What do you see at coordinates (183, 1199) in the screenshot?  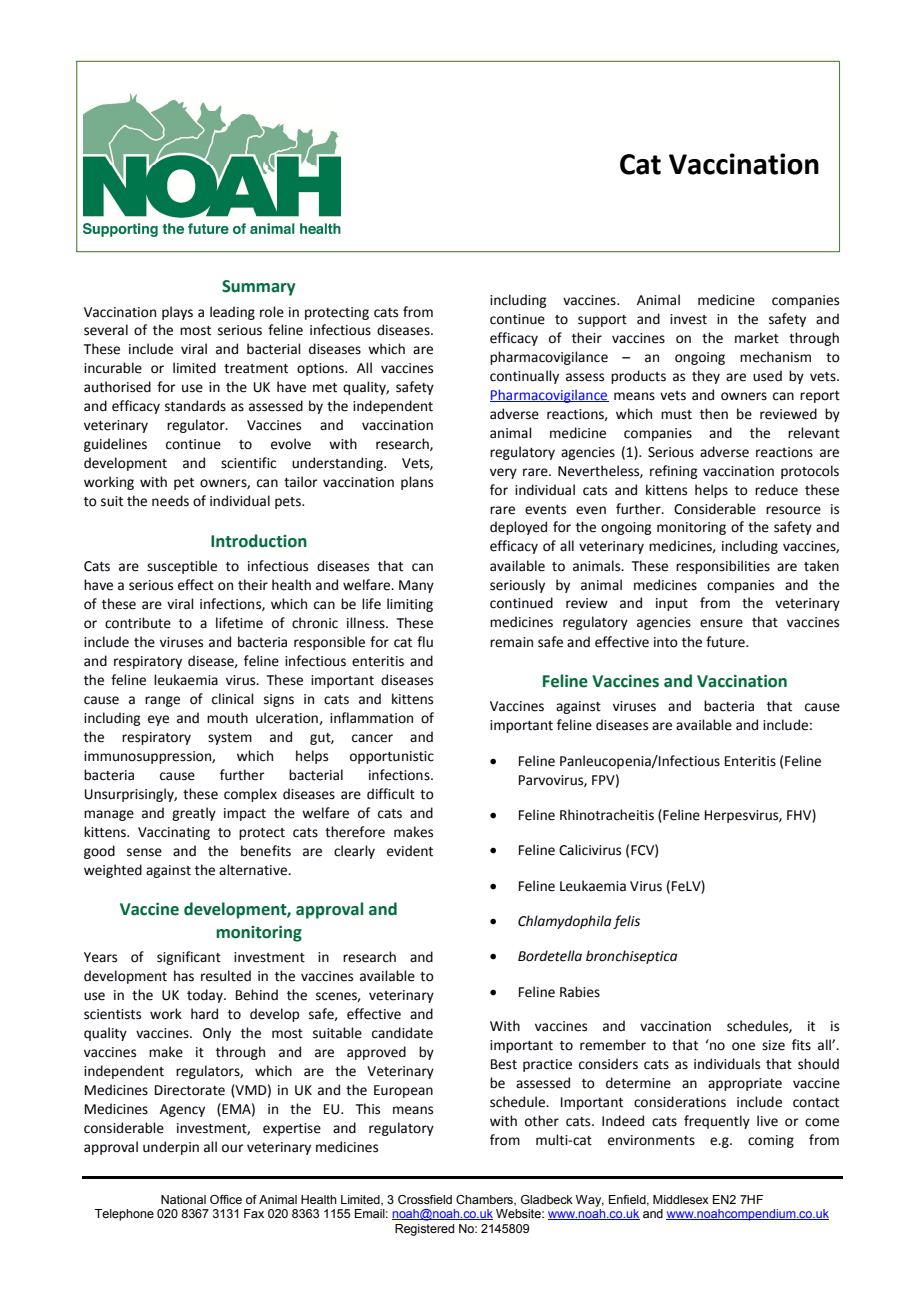 I see `National` at bounding box center [183, 1199].
